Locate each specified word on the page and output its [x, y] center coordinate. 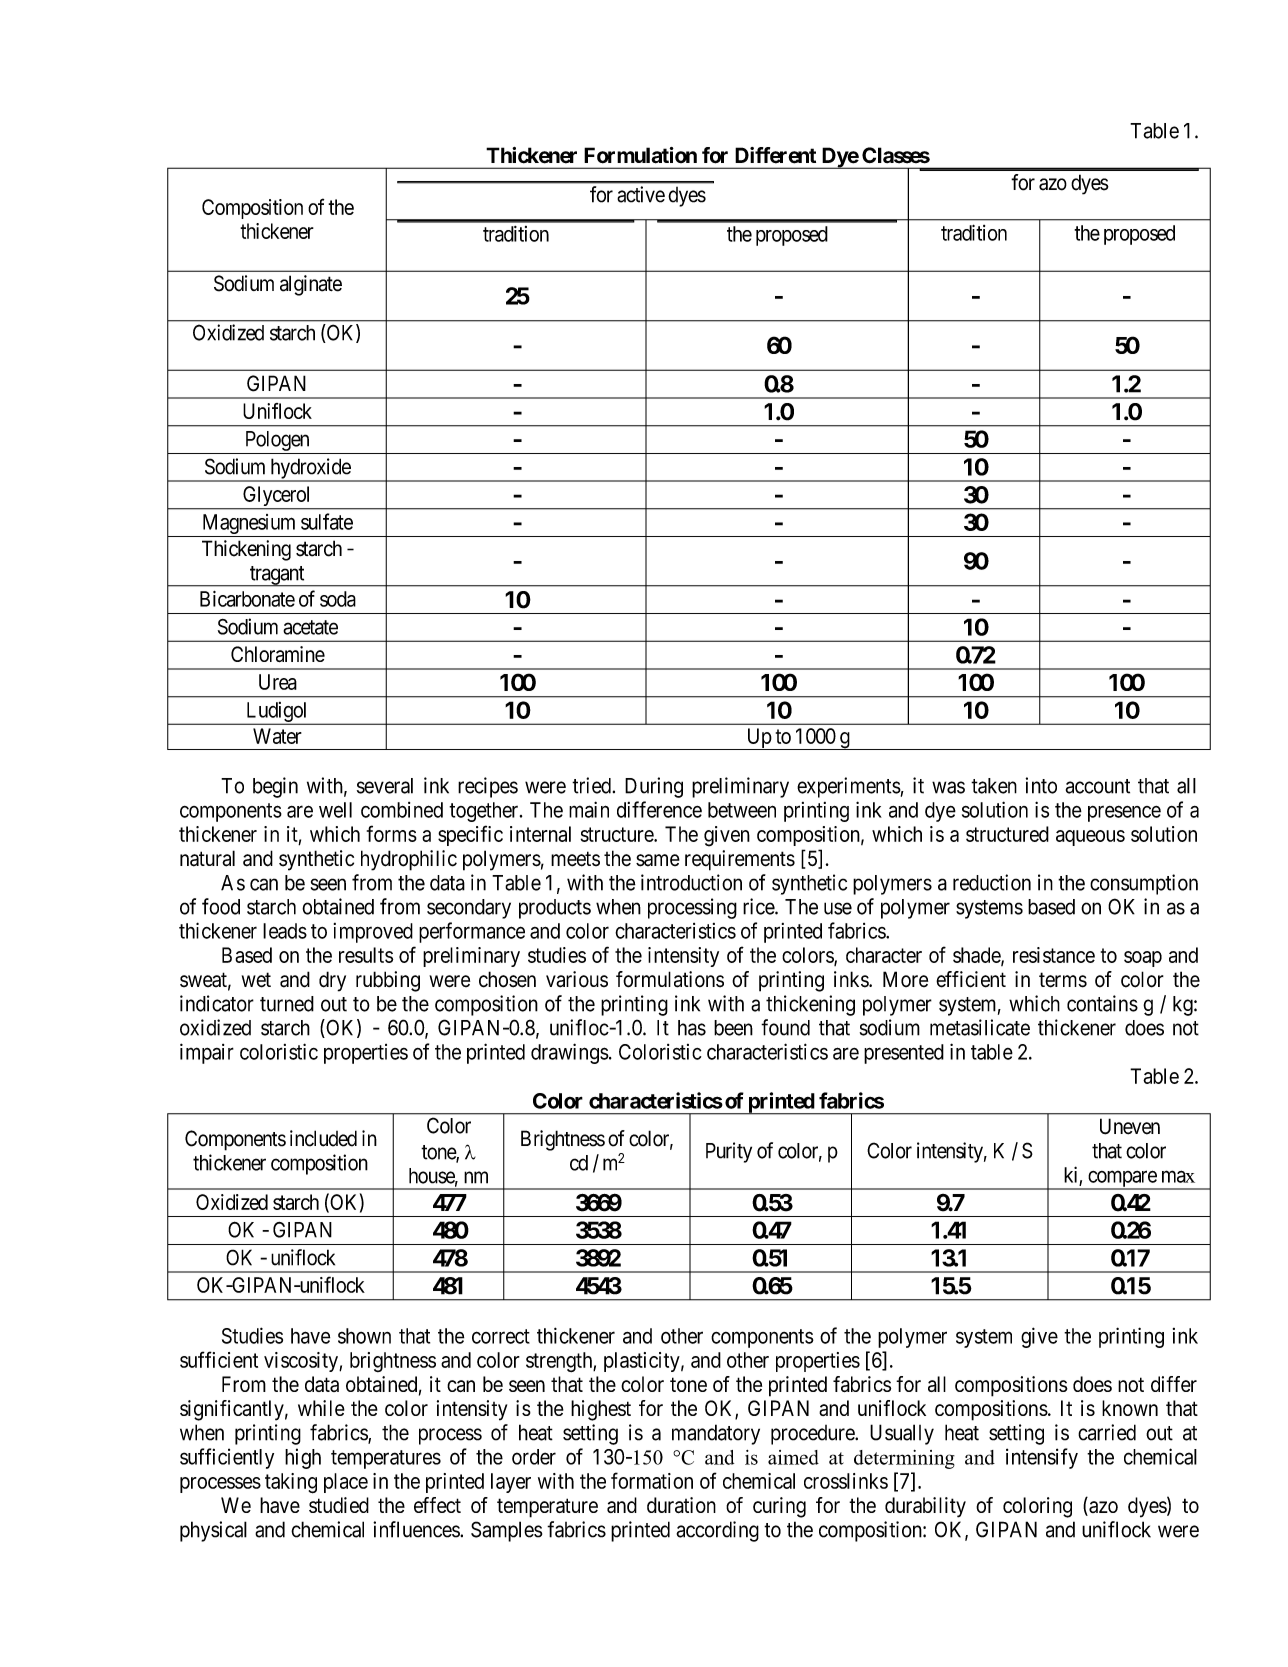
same [658, 860]
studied [339, 1505]
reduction [992, 882]
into [1041, 785]
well [335, 810]
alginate [311, 285]
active [641, 194]
